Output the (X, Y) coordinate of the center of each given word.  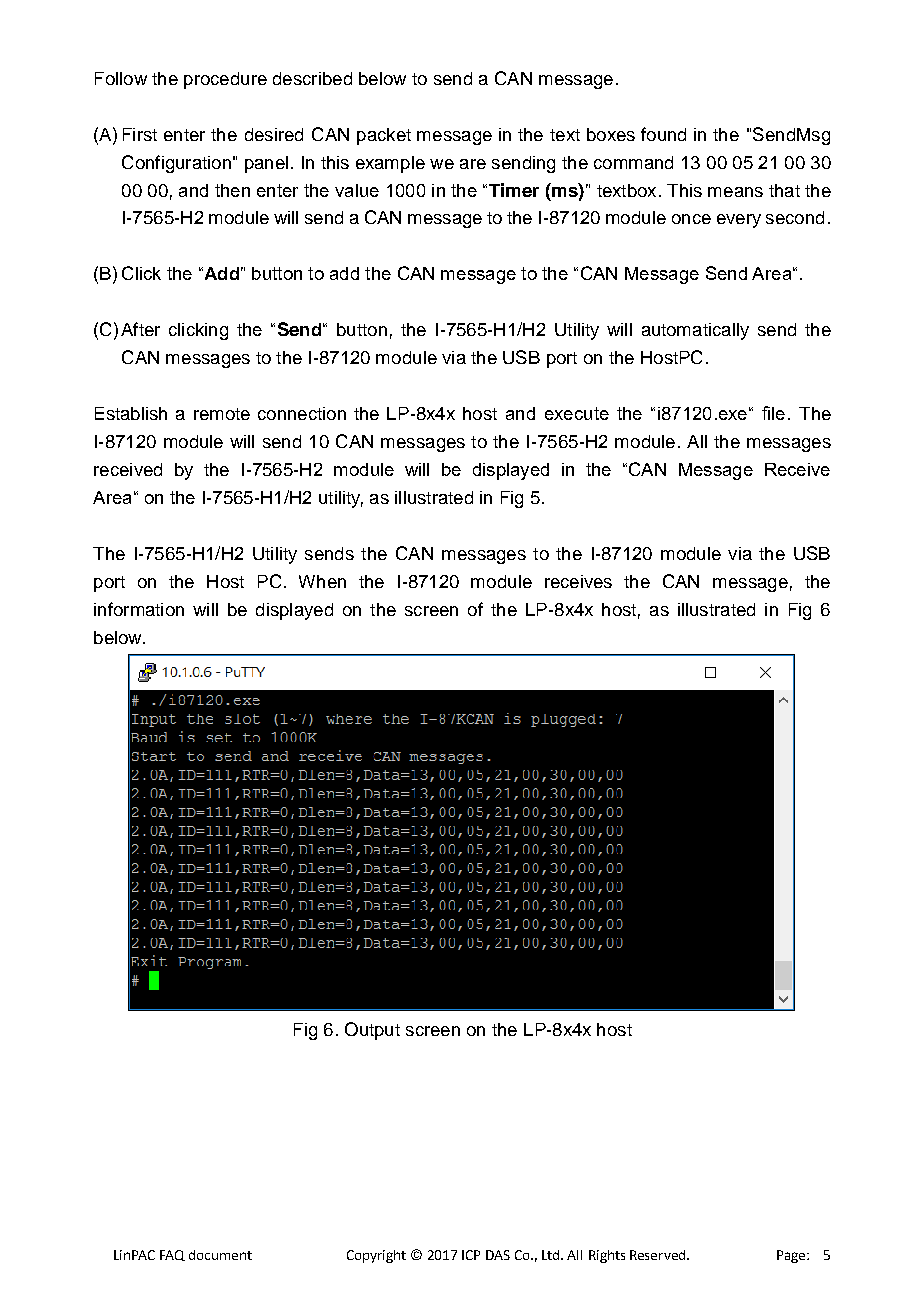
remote (222, 414)
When (322, 581)
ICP (471, 1255)
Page (792, 1256)
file (773, 413)
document (220, 1255)
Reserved (659, 1255)
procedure (225, 80)
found (663, 134)
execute (577, 413)
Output (372, 1031)
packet (384, 136)
